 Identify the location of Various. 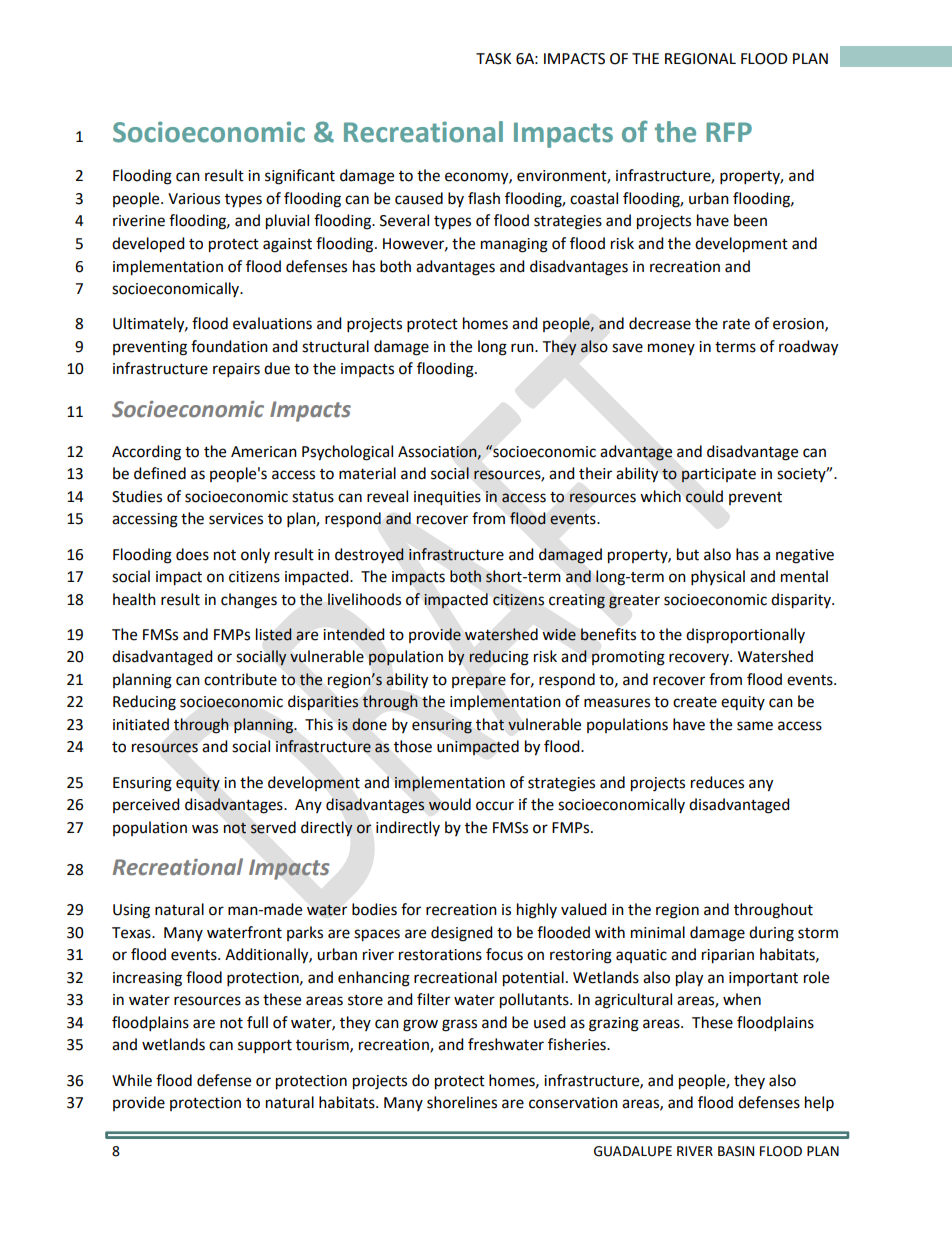
(194, 199).
